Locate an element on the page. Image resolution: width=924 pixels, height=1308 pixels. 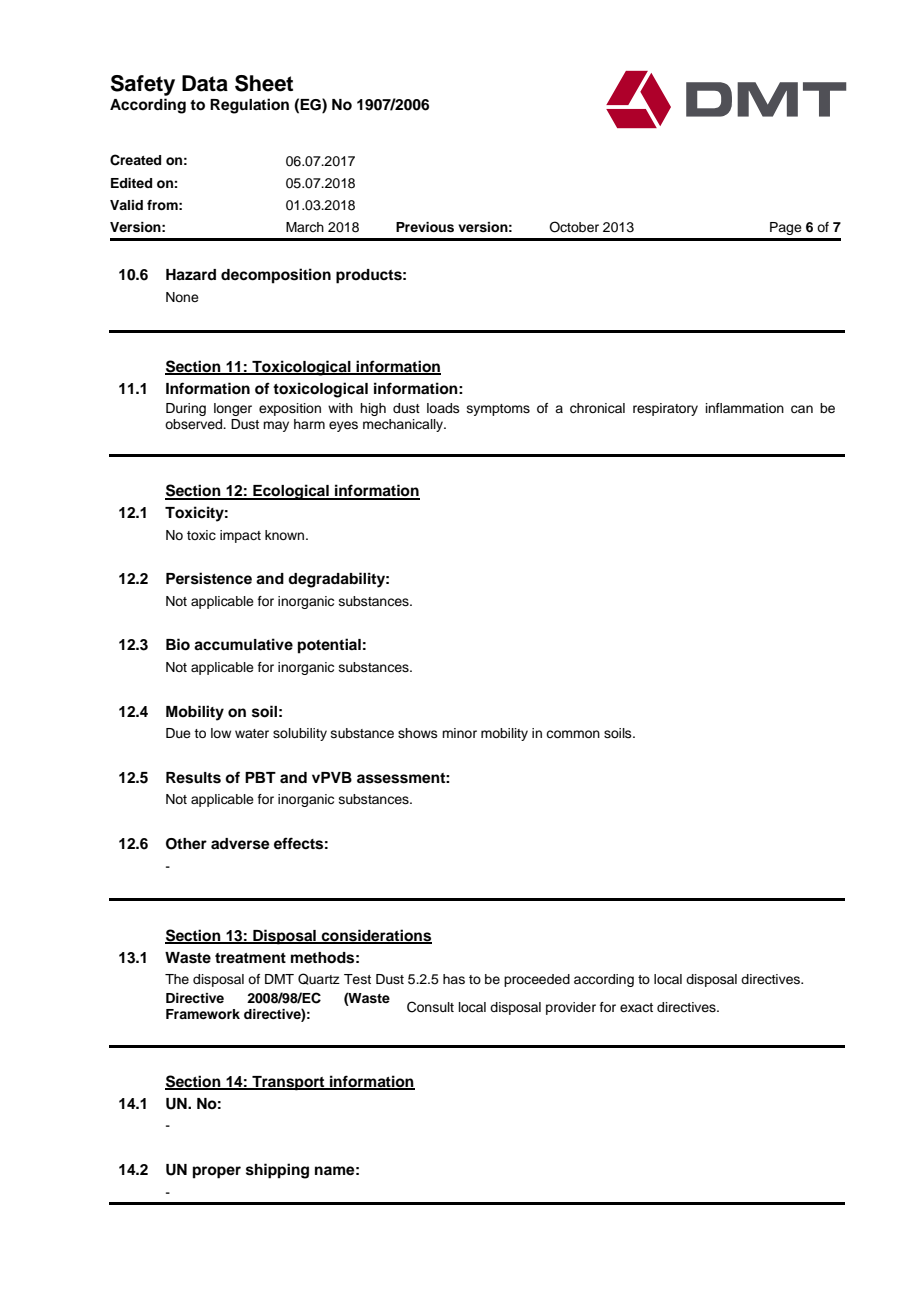
minor is located at coordinates (459, 733).
